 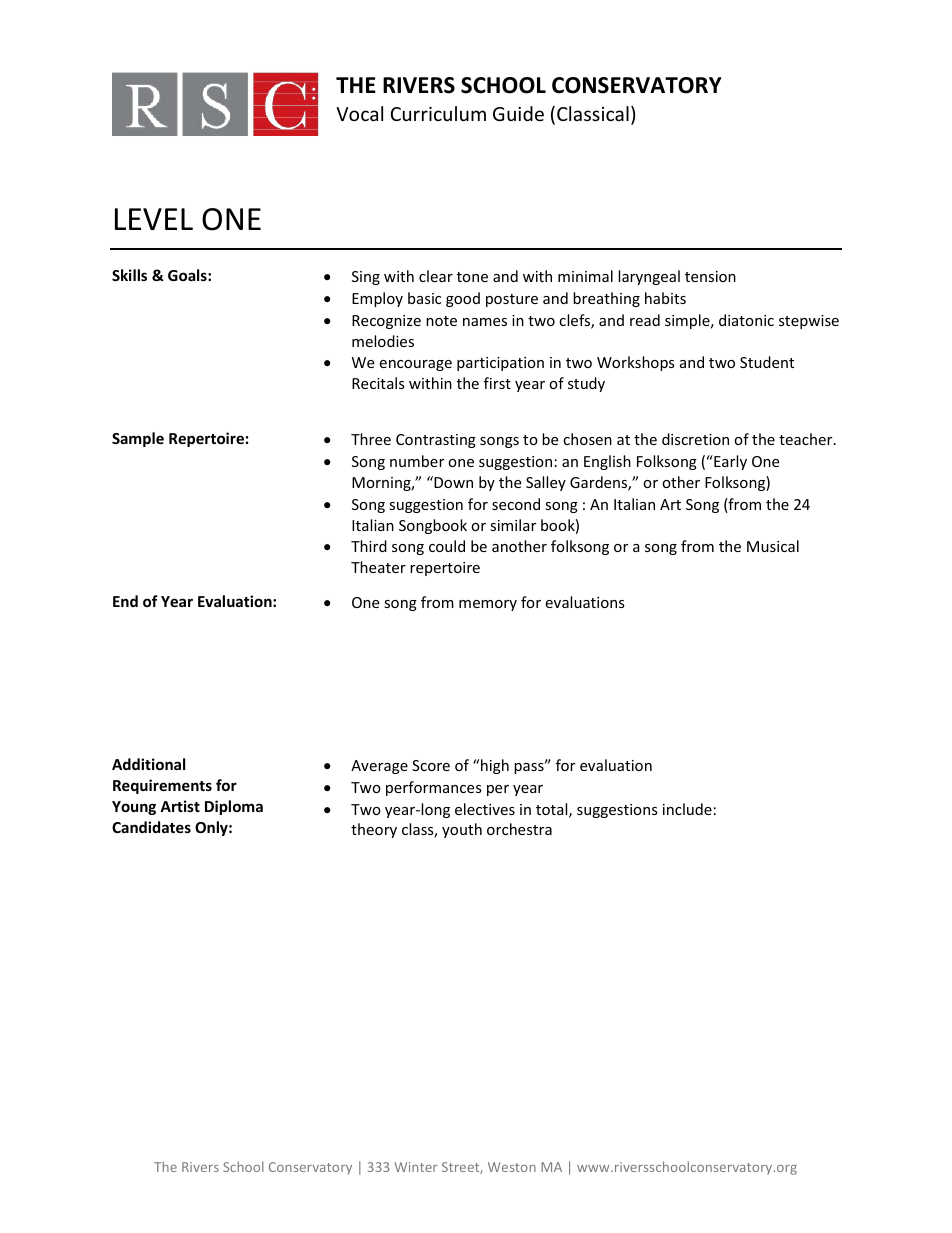 I want to click on Winter, so click(x=415, y=1167).
